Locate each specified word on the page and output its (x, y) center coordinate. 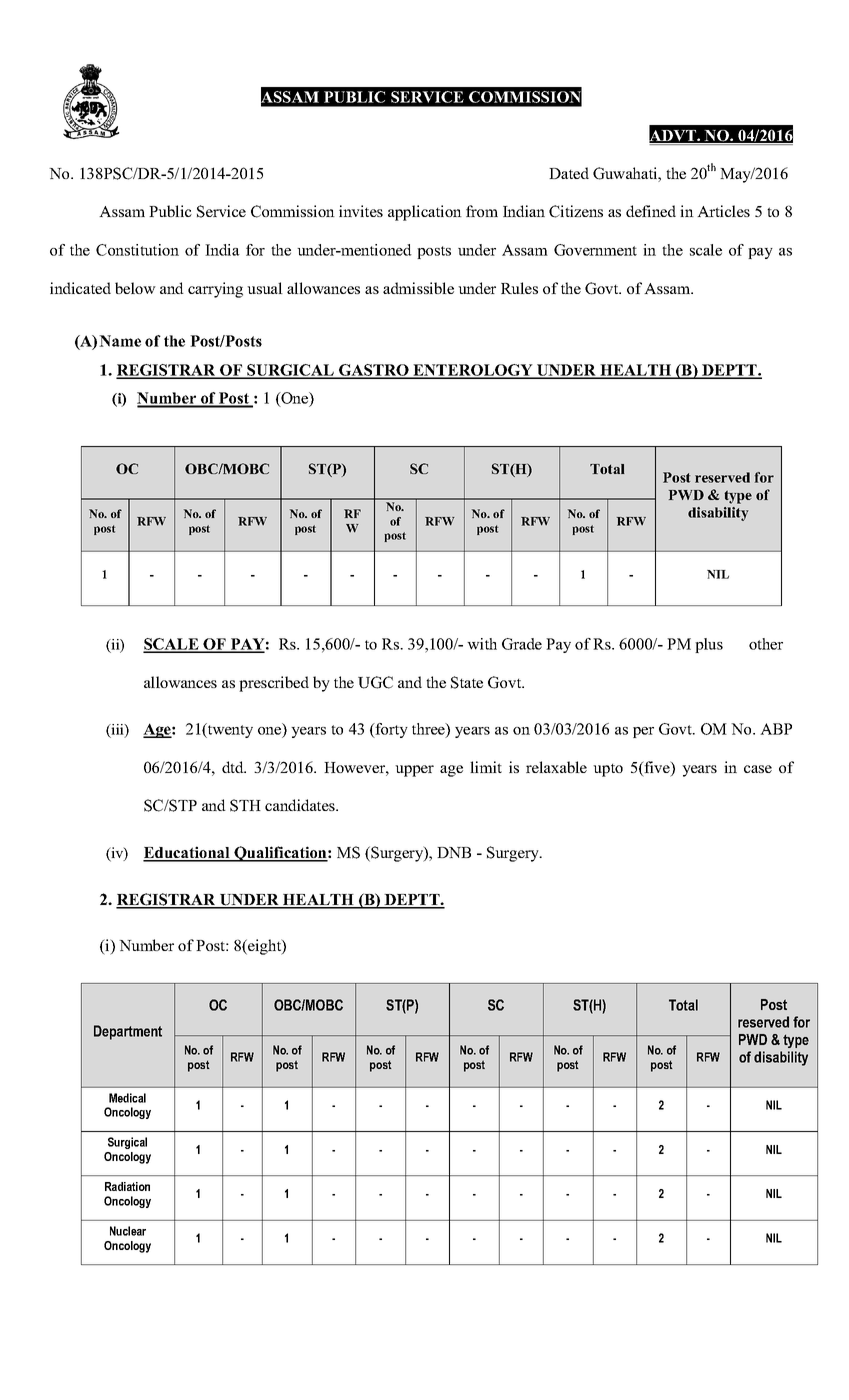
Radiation (127, 1186)
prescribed (274, 684)
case (758, 769)
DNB (454, 852)
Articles (723, 211)
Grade (522, 644)
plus (709, 645)
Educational (187, 853)
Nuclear (128, 1231)
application (425, 213)
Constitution (137, 250)
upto (608, 770)
